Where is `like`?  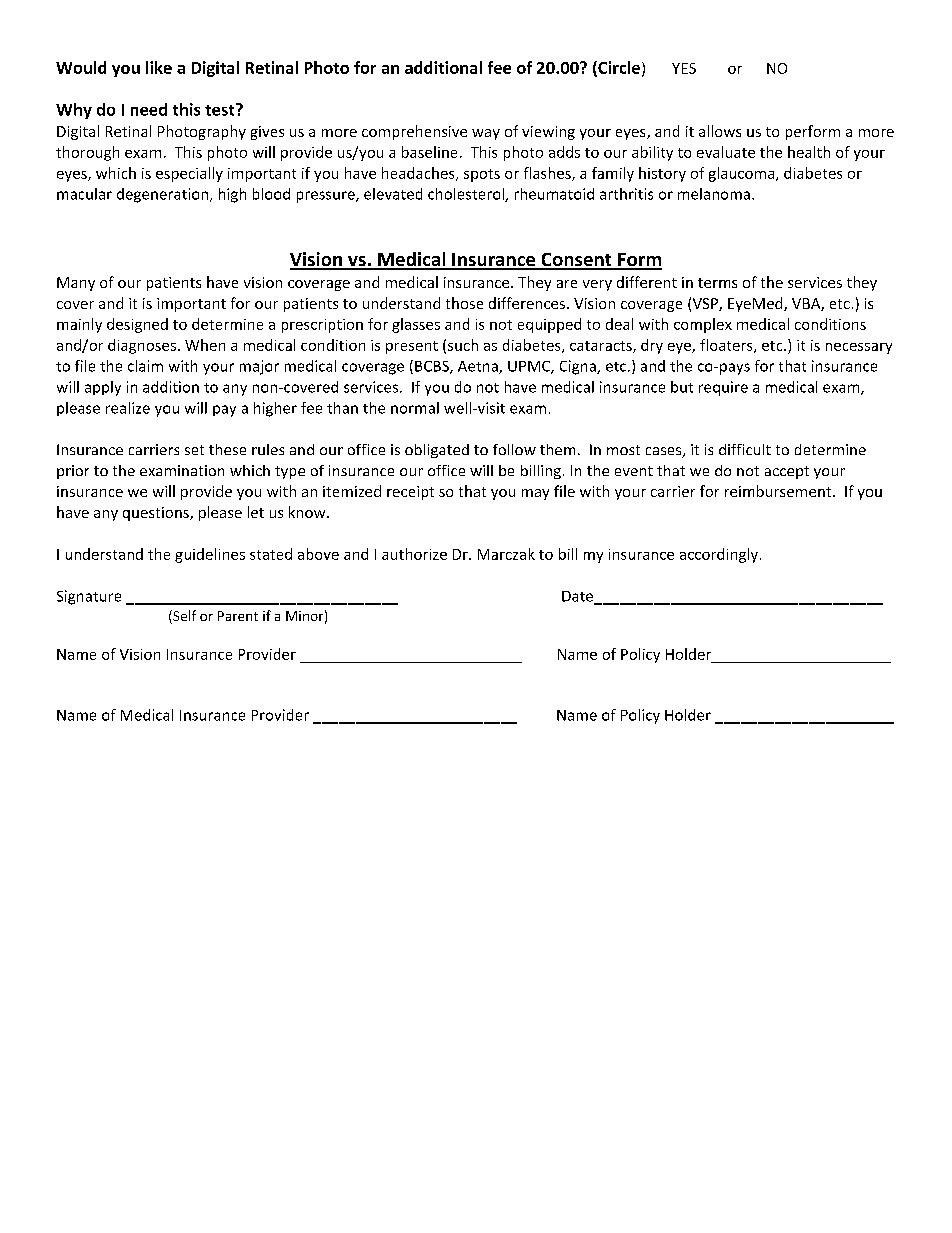 like is located at coordinates (159, 67).
